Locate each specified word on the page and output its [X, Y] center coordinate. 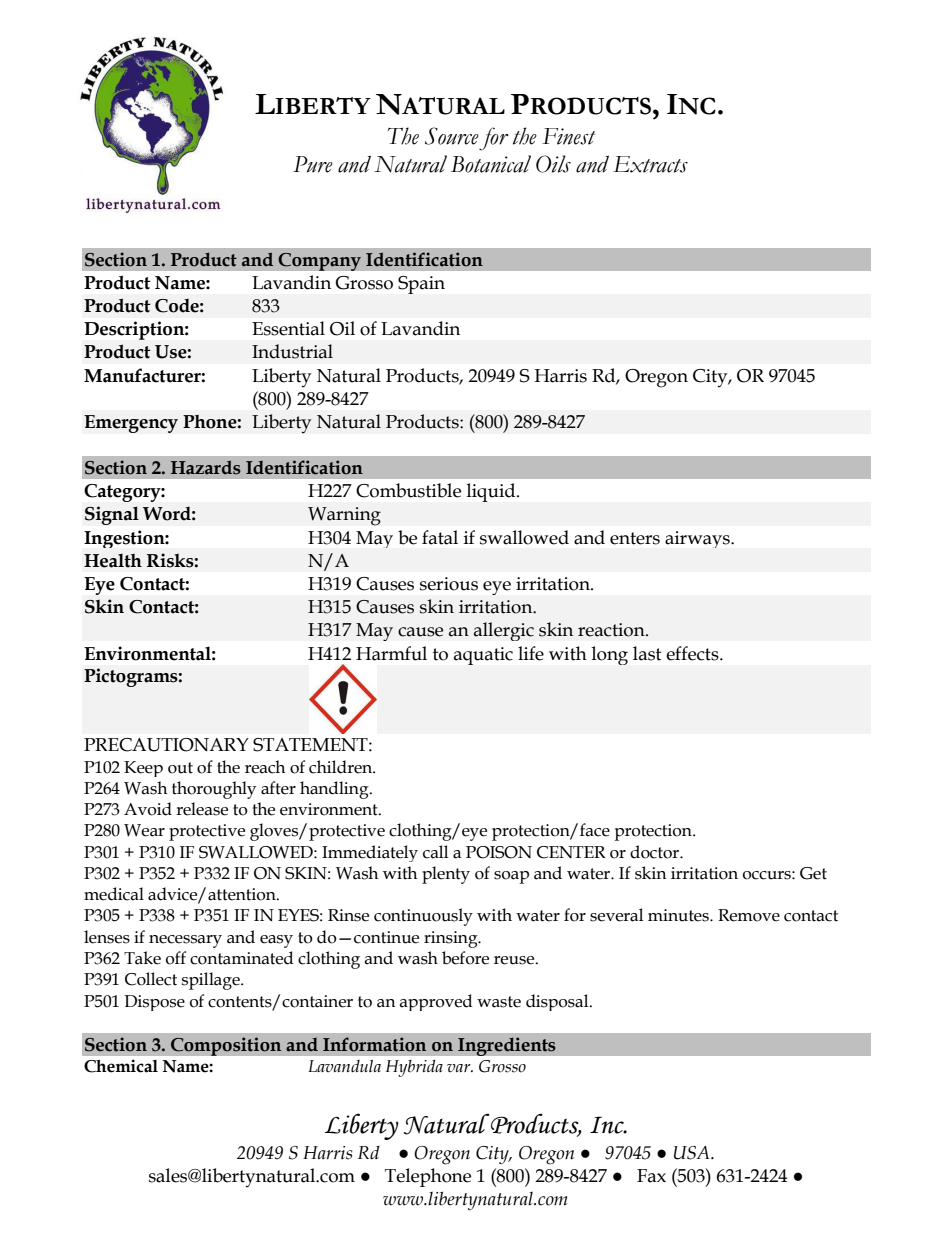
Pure [313, 164]
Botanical [491, 164]
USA [693, 1153]
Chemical [121, 1066]
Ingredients [507, 1046]
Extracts [650, 164]
